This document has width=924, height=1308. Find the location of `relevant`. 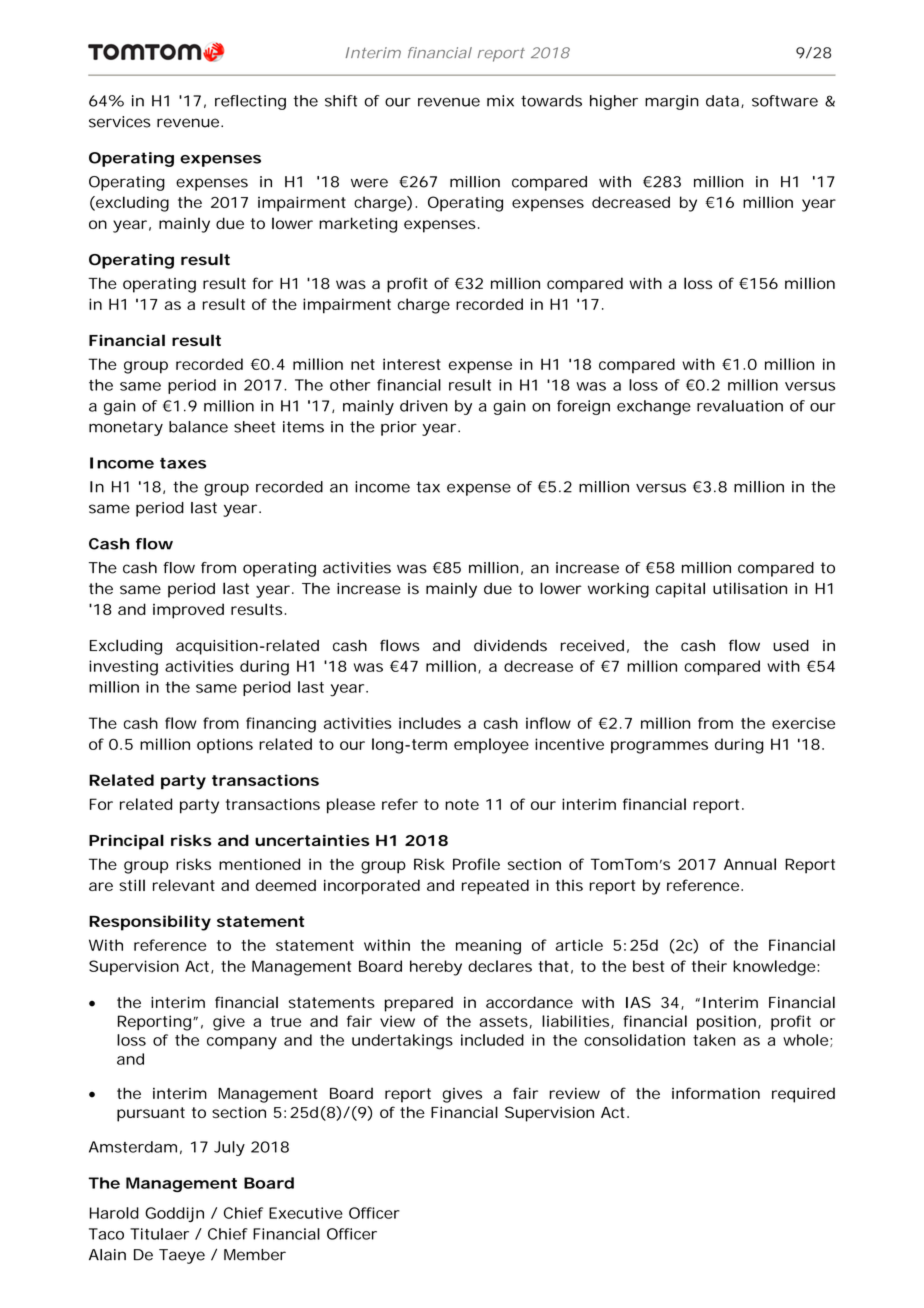

relevant is located at coordinates (184, 885).
